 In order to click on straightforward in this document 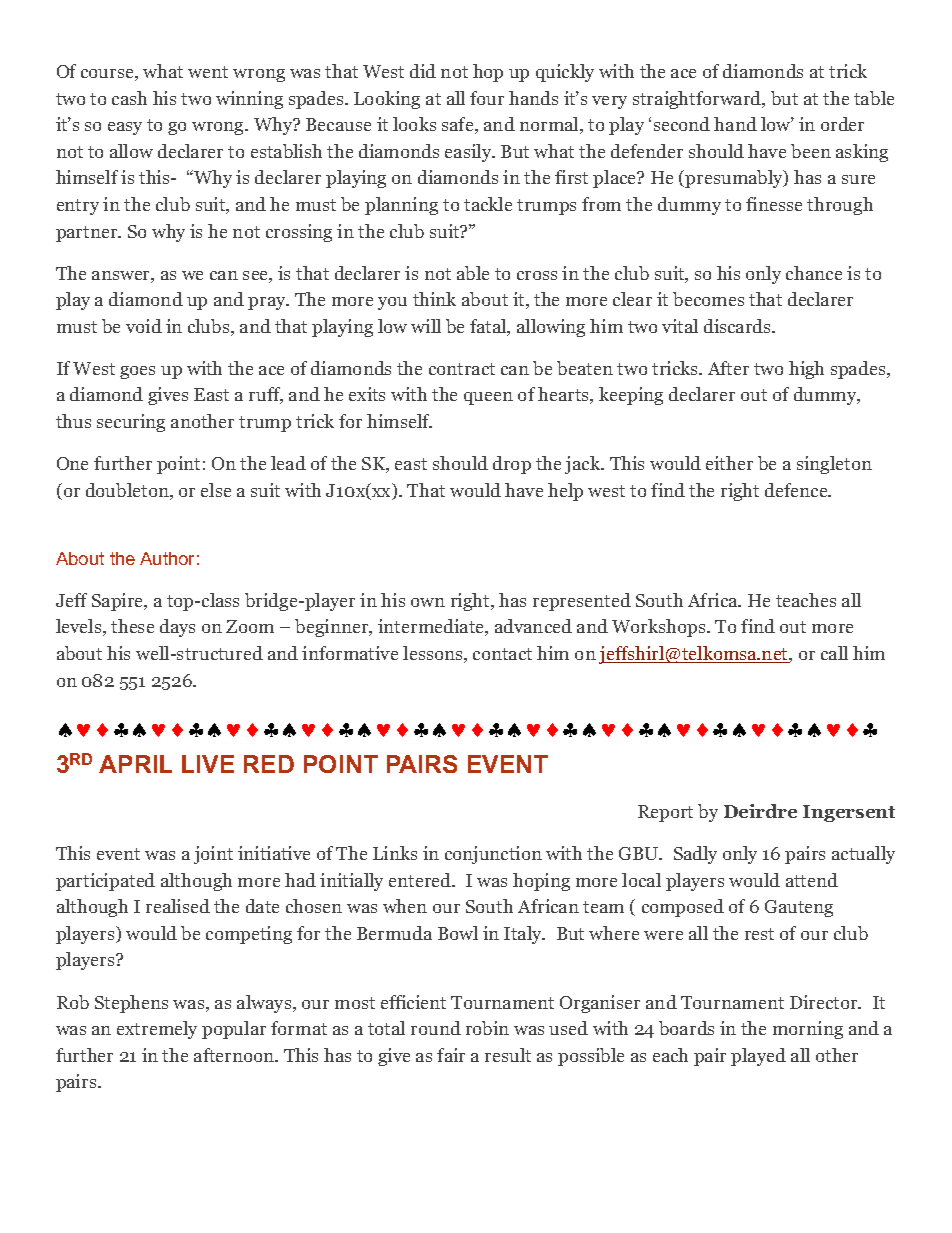, I will do `click(698, 100)`.
